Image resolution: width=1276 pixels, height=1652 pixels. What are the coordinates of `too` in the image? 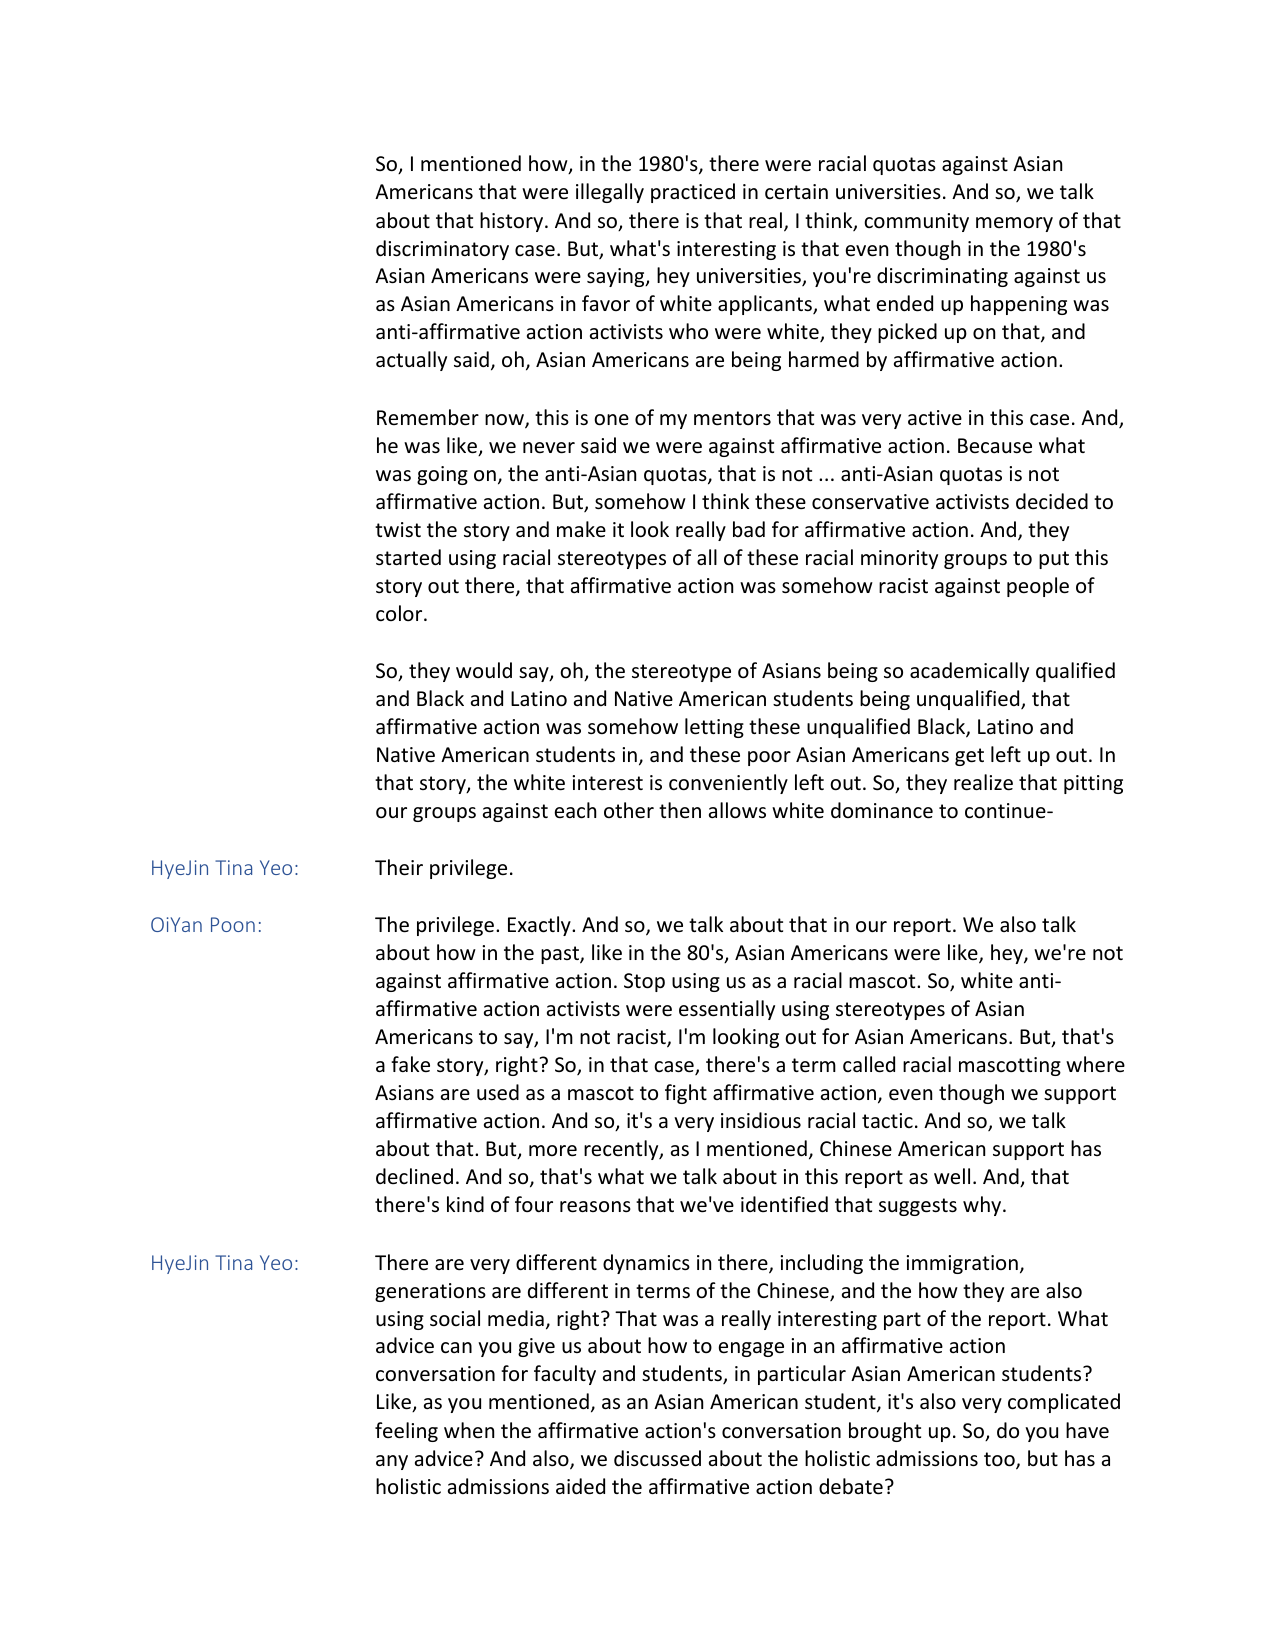 It's located at (1000, 1460).
